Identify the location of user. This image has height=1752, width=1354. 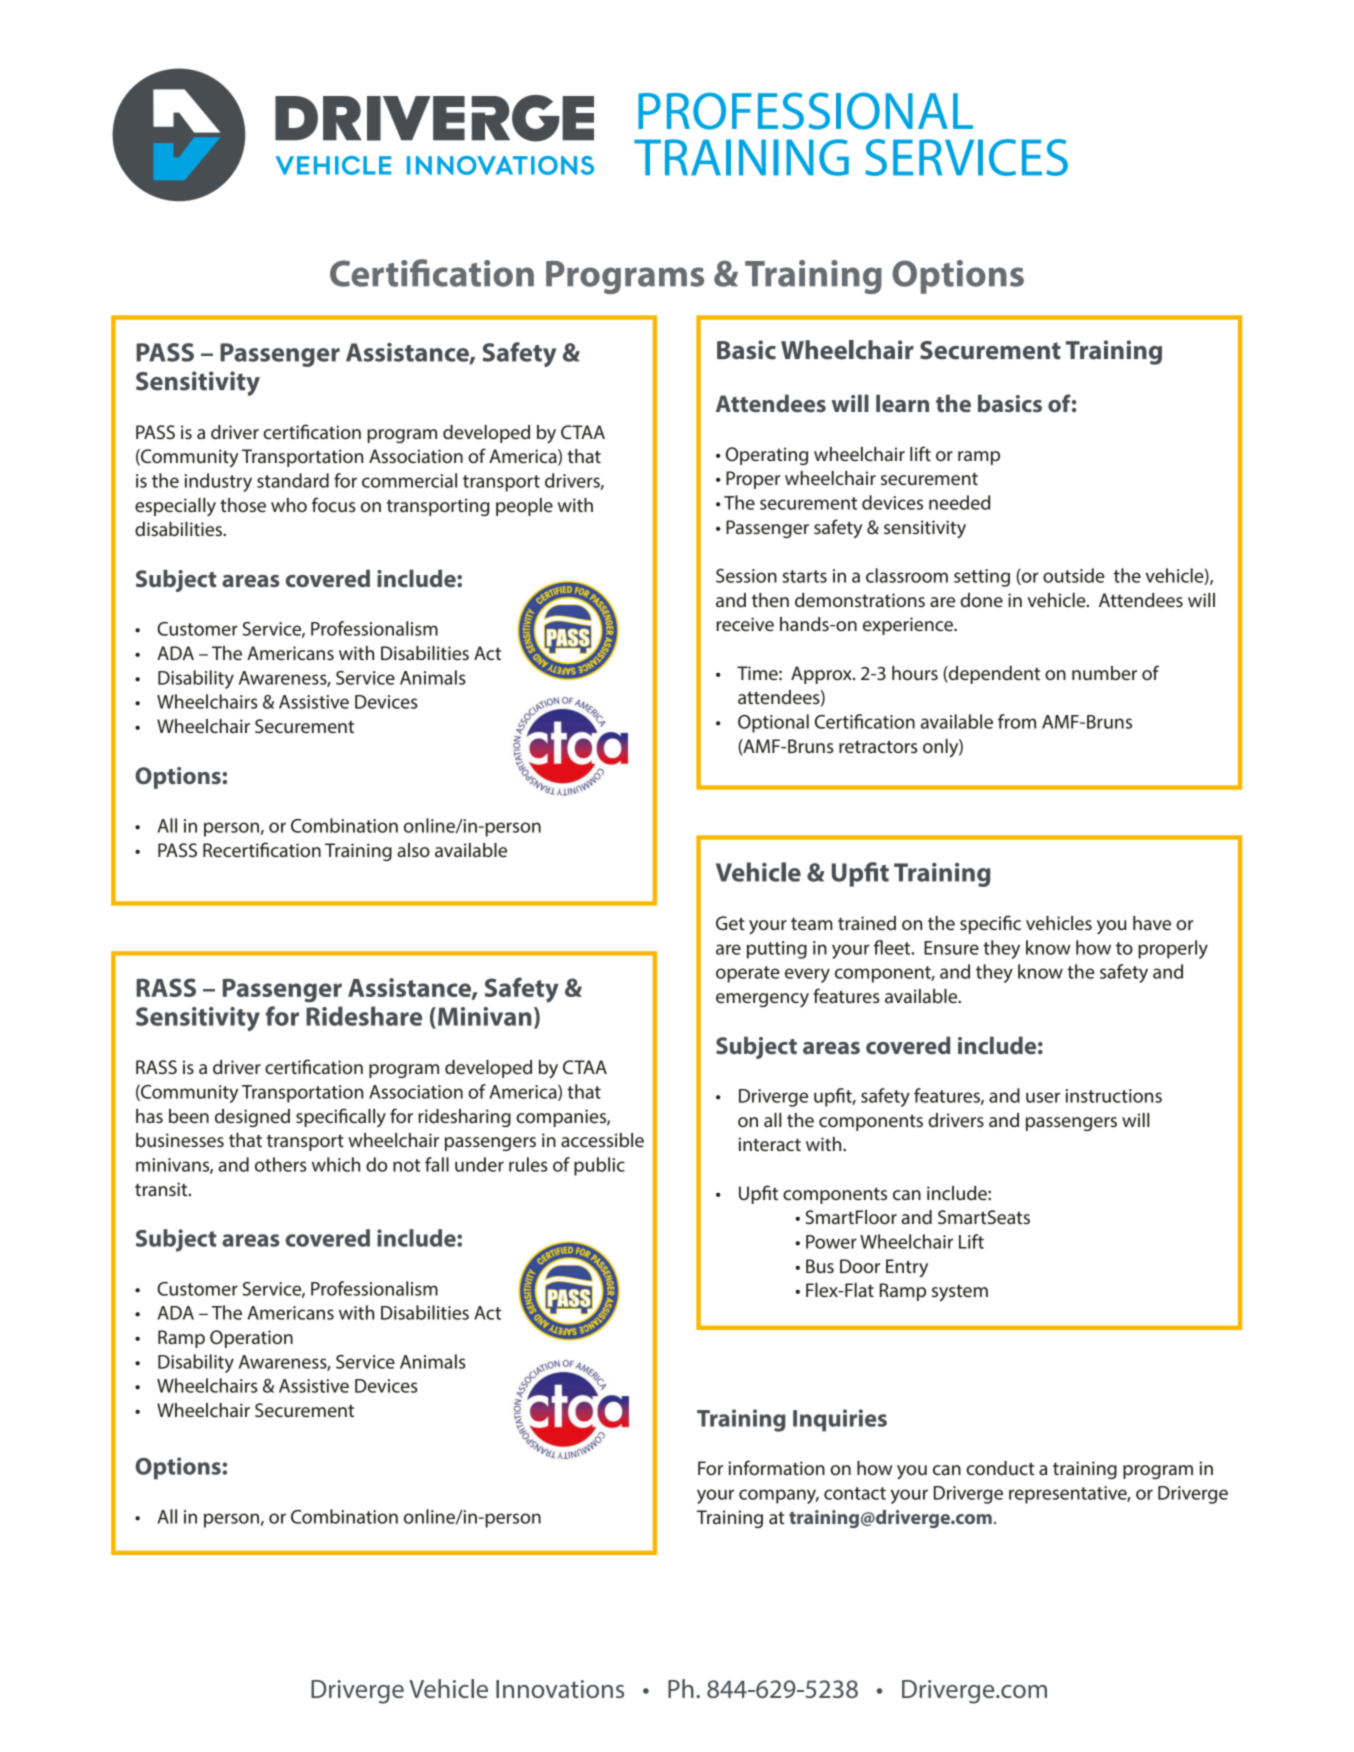
(1043, 1097).
